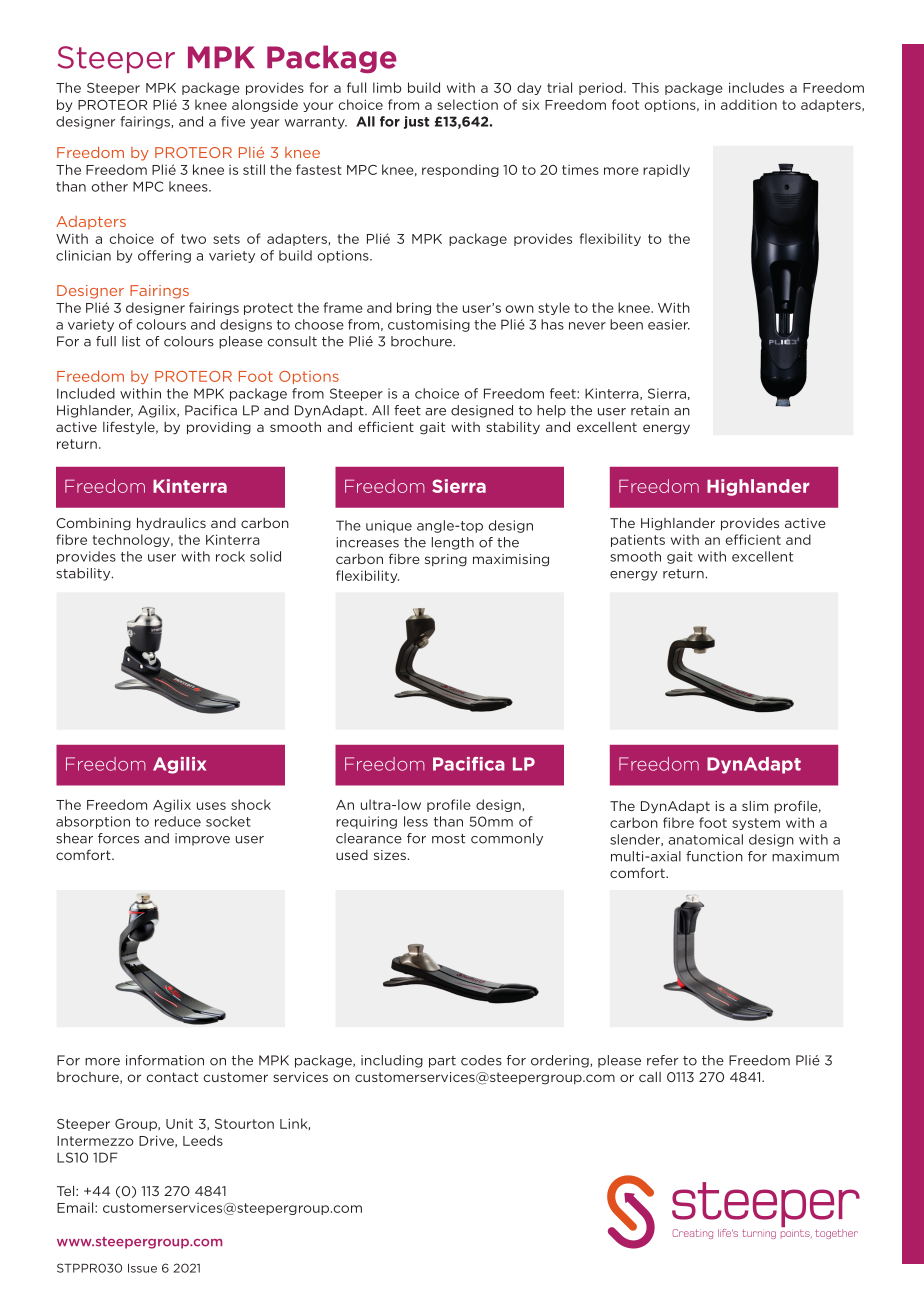 The width and height of the document is (924, 1308). I want to click on five, so click(233, 121).
